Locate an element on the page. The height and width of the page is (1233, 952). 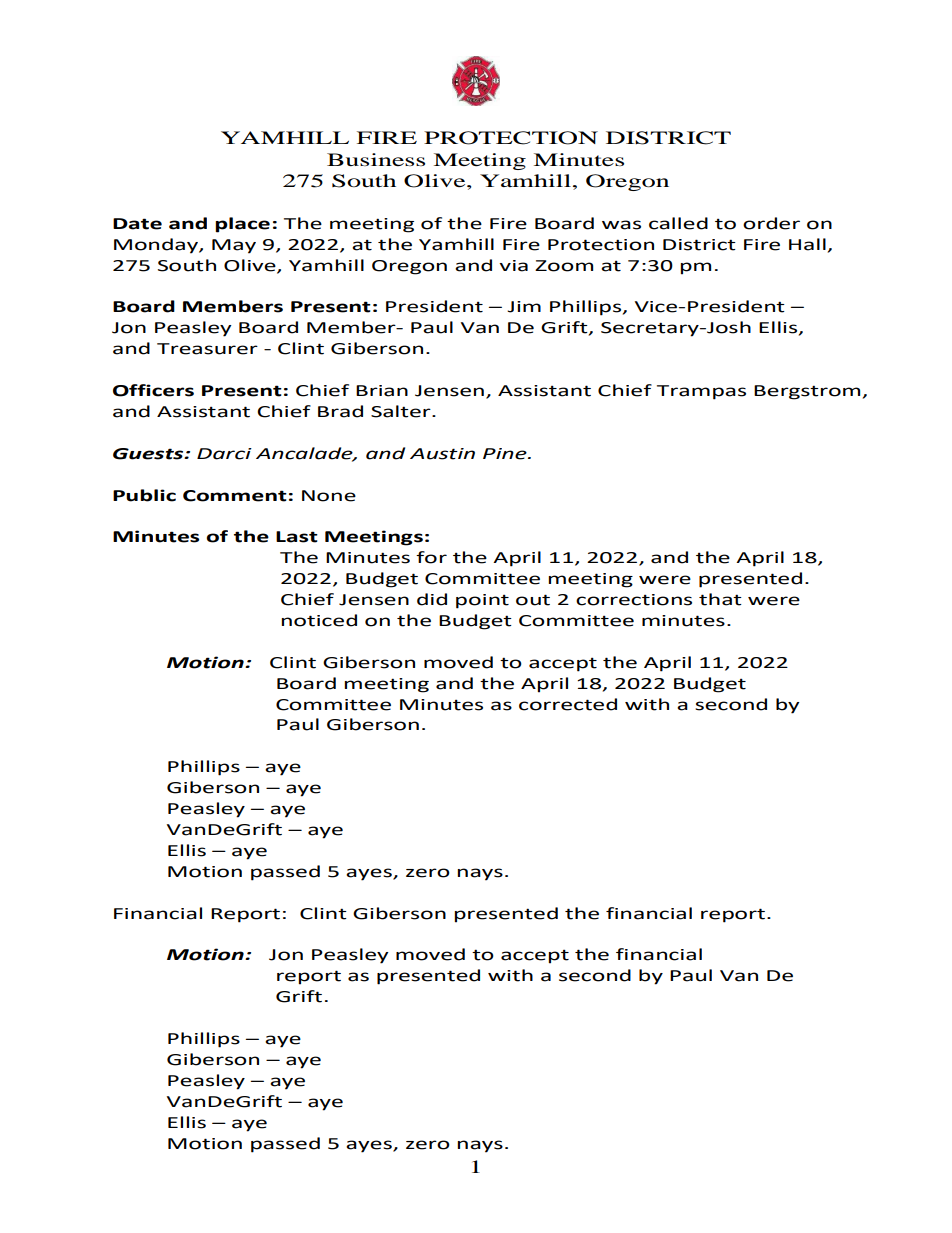
corrected is located at coordinates (568, 704).
